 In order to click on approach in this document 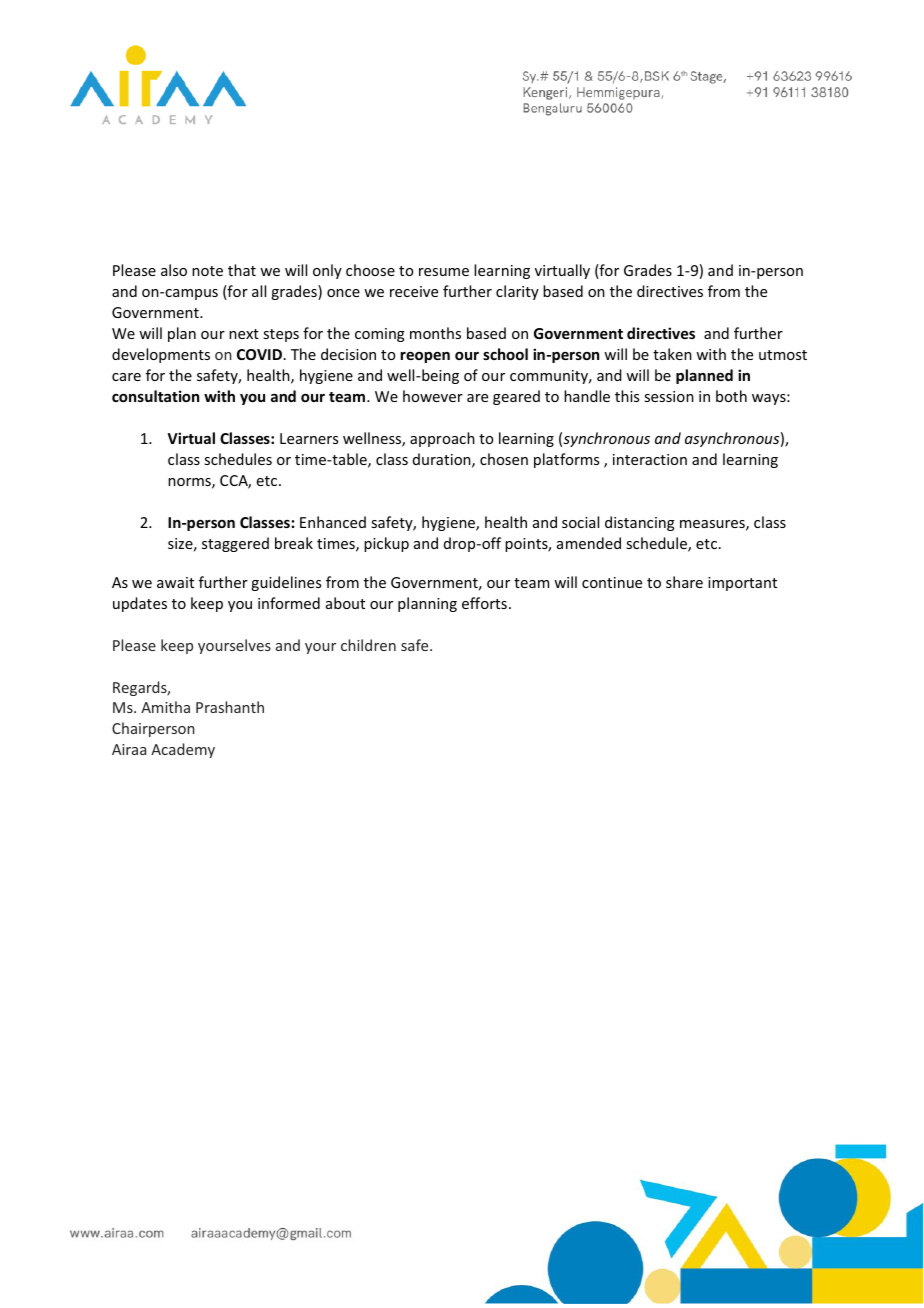, I will do `click(442, 439)`.
